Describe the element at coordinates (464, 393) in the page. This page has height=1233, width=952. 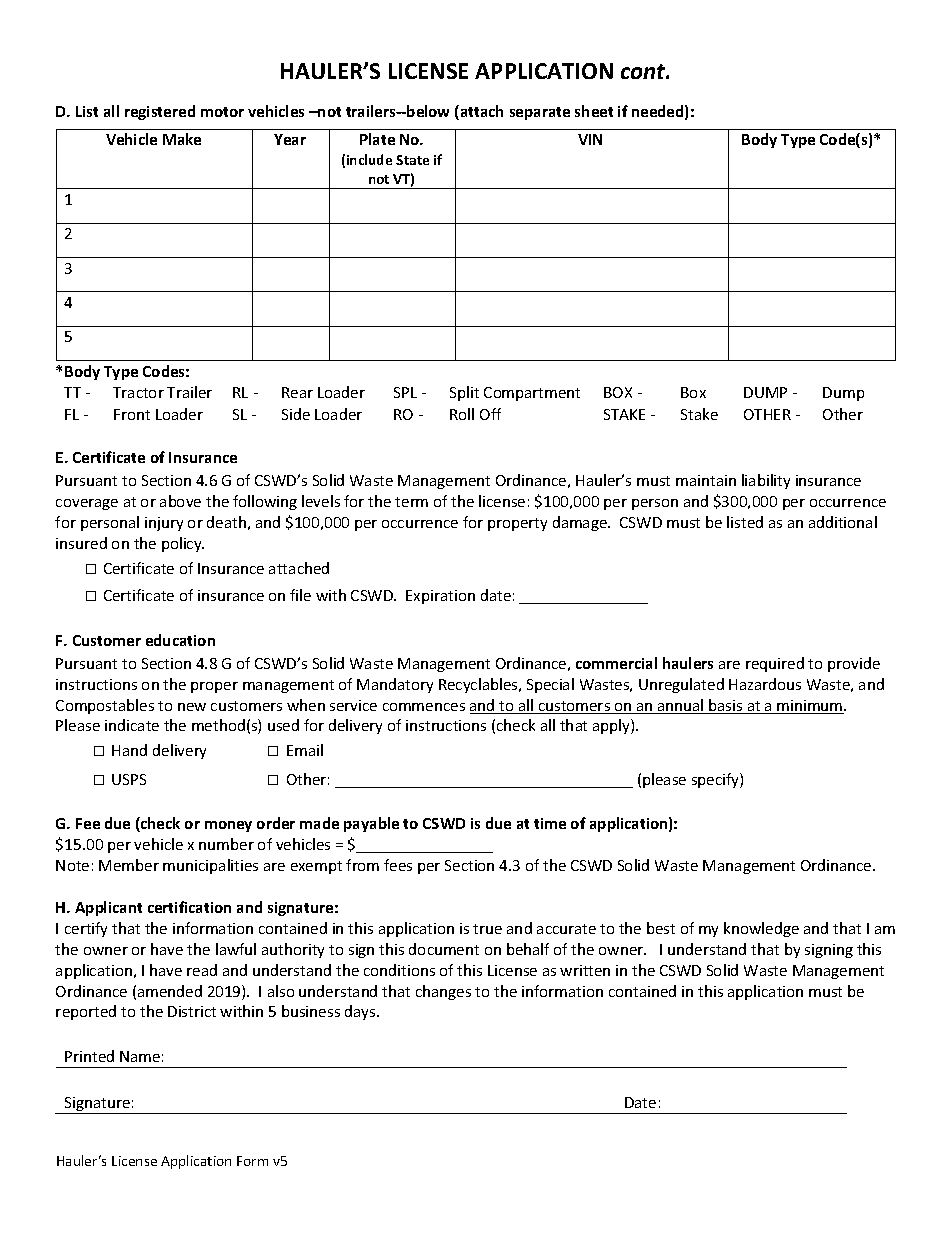
I see `Split` at that location.
